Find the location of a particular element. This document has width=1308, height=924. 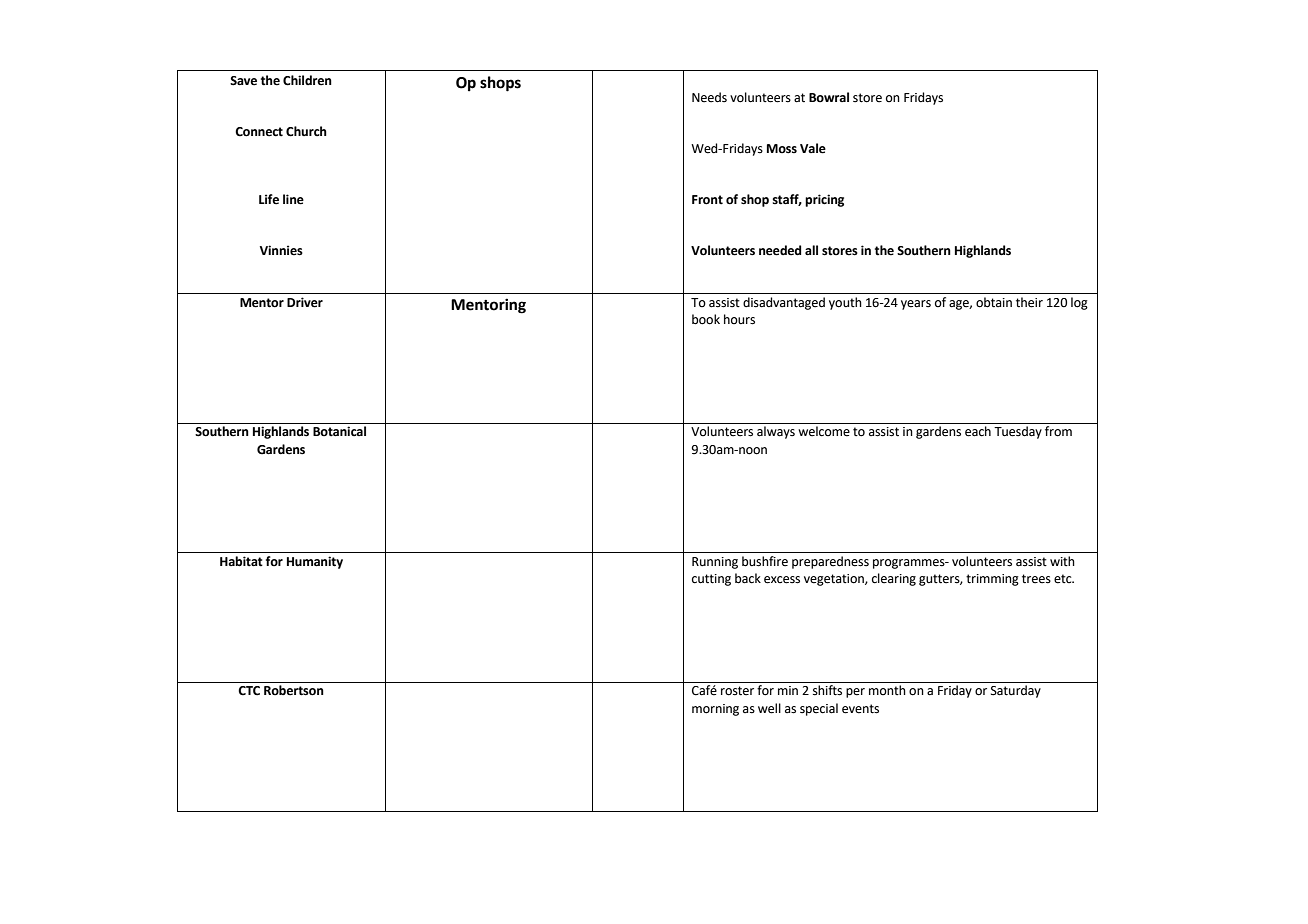

each is located at coordinates (978, 431).
